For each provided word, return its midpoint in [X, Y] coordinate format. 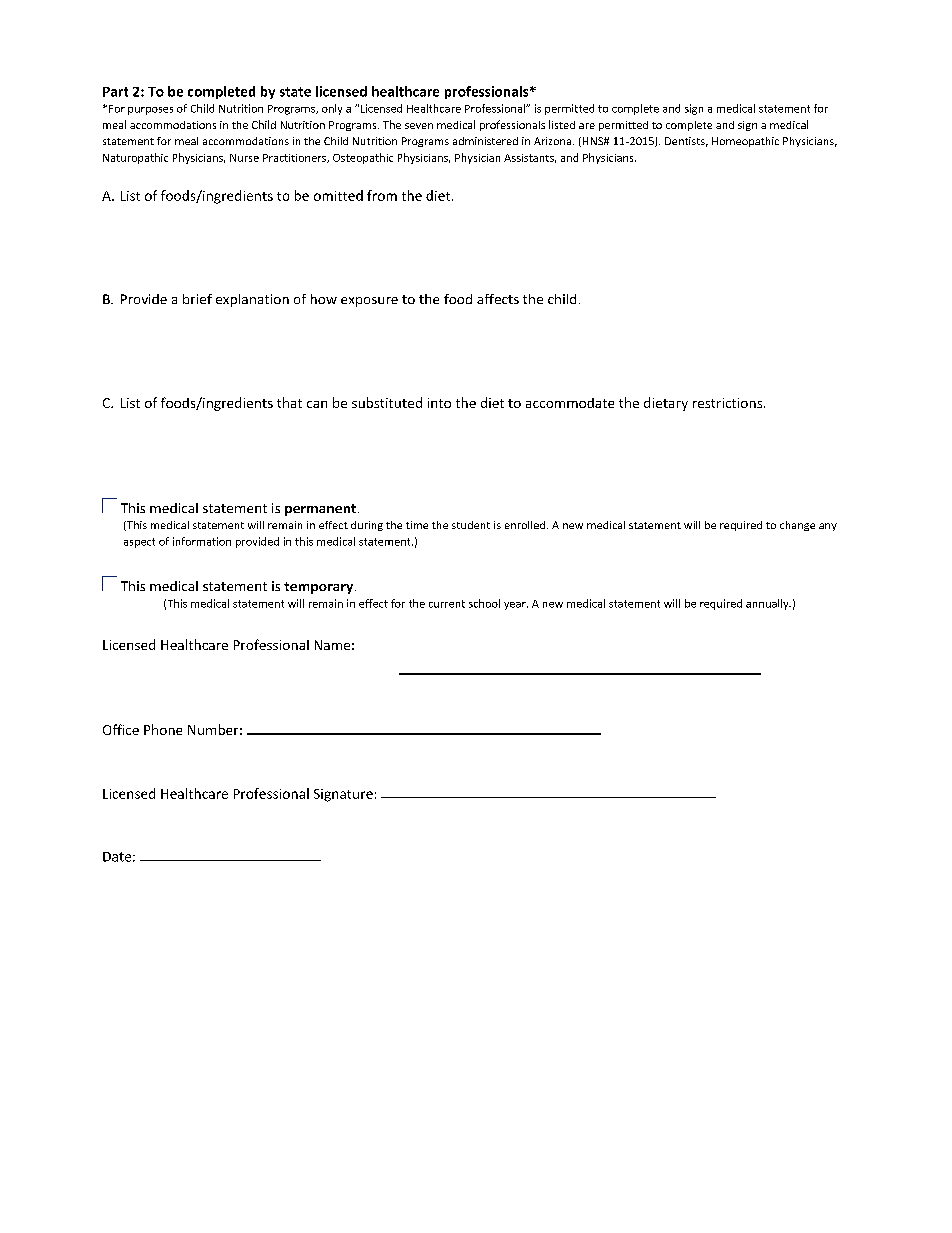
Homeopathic [745, 142]
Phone [163, 729]
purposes [150, 111]
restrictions [729, 403]
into [439, 403]
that [289, 402]
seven [419, 126]
